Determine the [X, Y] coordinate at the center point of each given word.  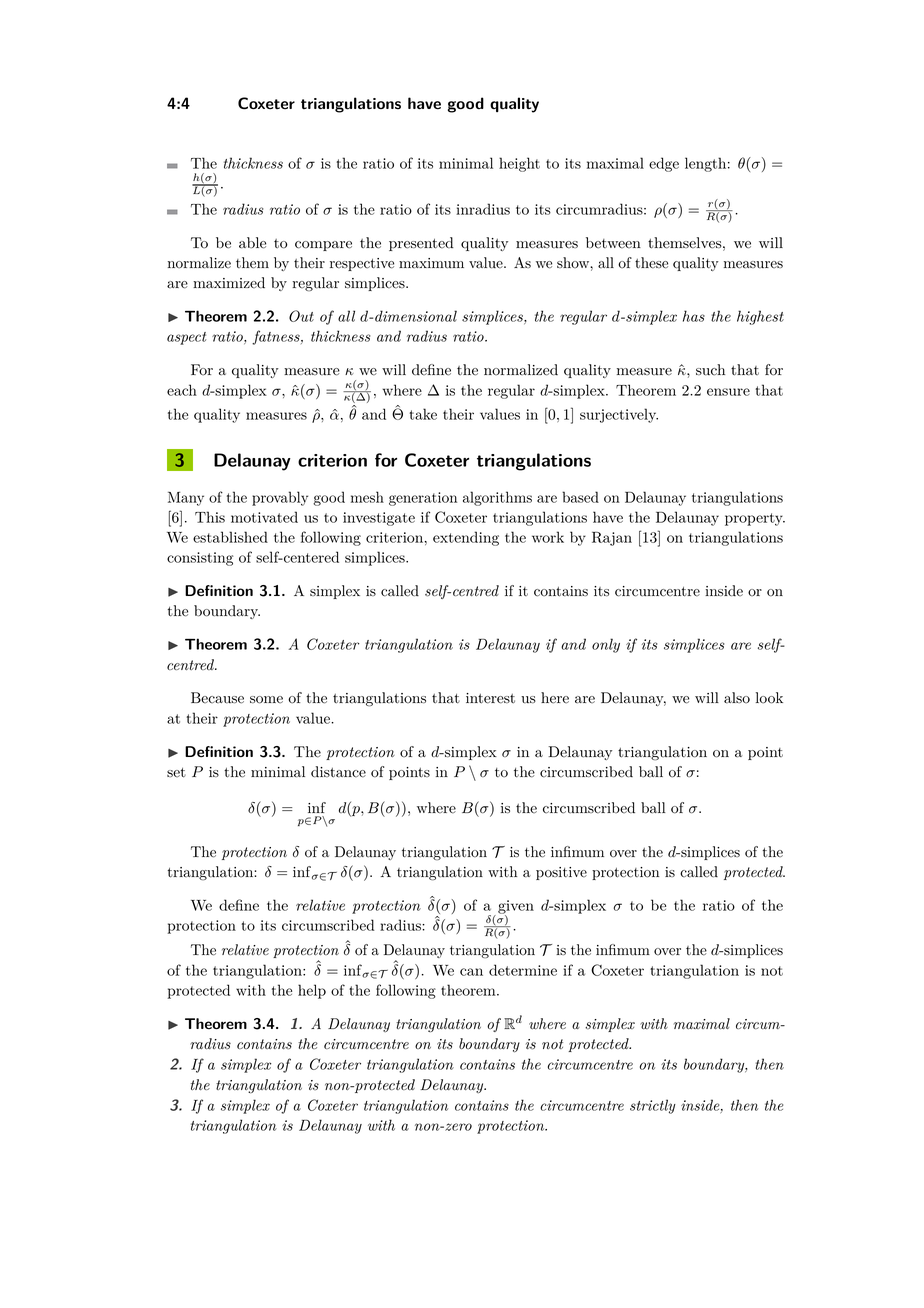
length [705, 164]
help [312, 991]
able [252, 243]
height [519, 164]
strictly [653, 1106]
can [471, 972]
